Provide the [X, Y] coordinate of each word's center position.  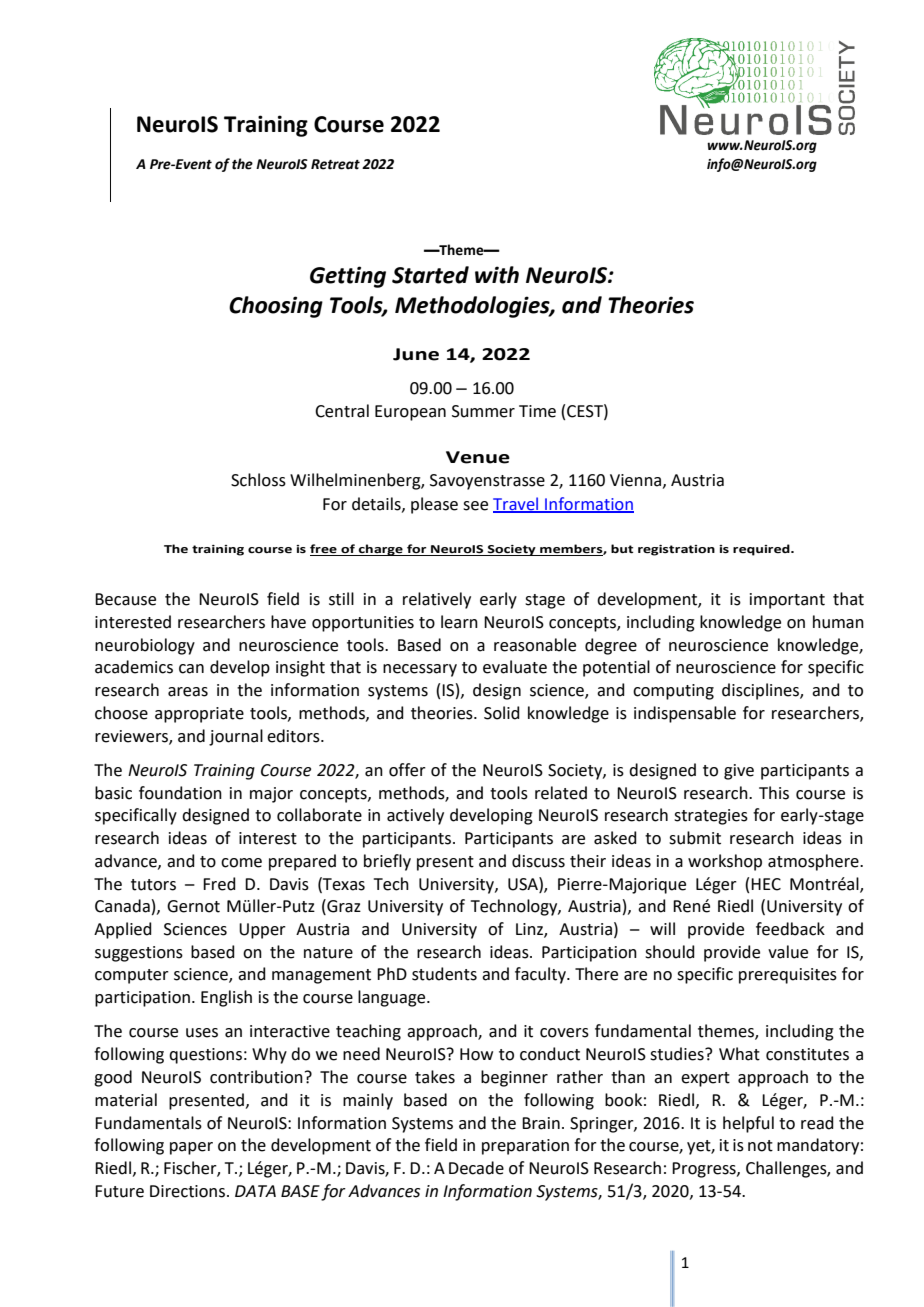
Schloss [258, 480]
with [497, 275]
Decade [476, 1168]
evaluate [515, 667]
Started [430, 275]
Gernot [193, 906]
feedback [790, 929]
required [762, 550]
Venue [478, 457]
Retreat [335, 164]
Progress [705, 1170]
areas [188, 692]
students [444, 974]
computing [673, 692]
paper [191, 1148]
